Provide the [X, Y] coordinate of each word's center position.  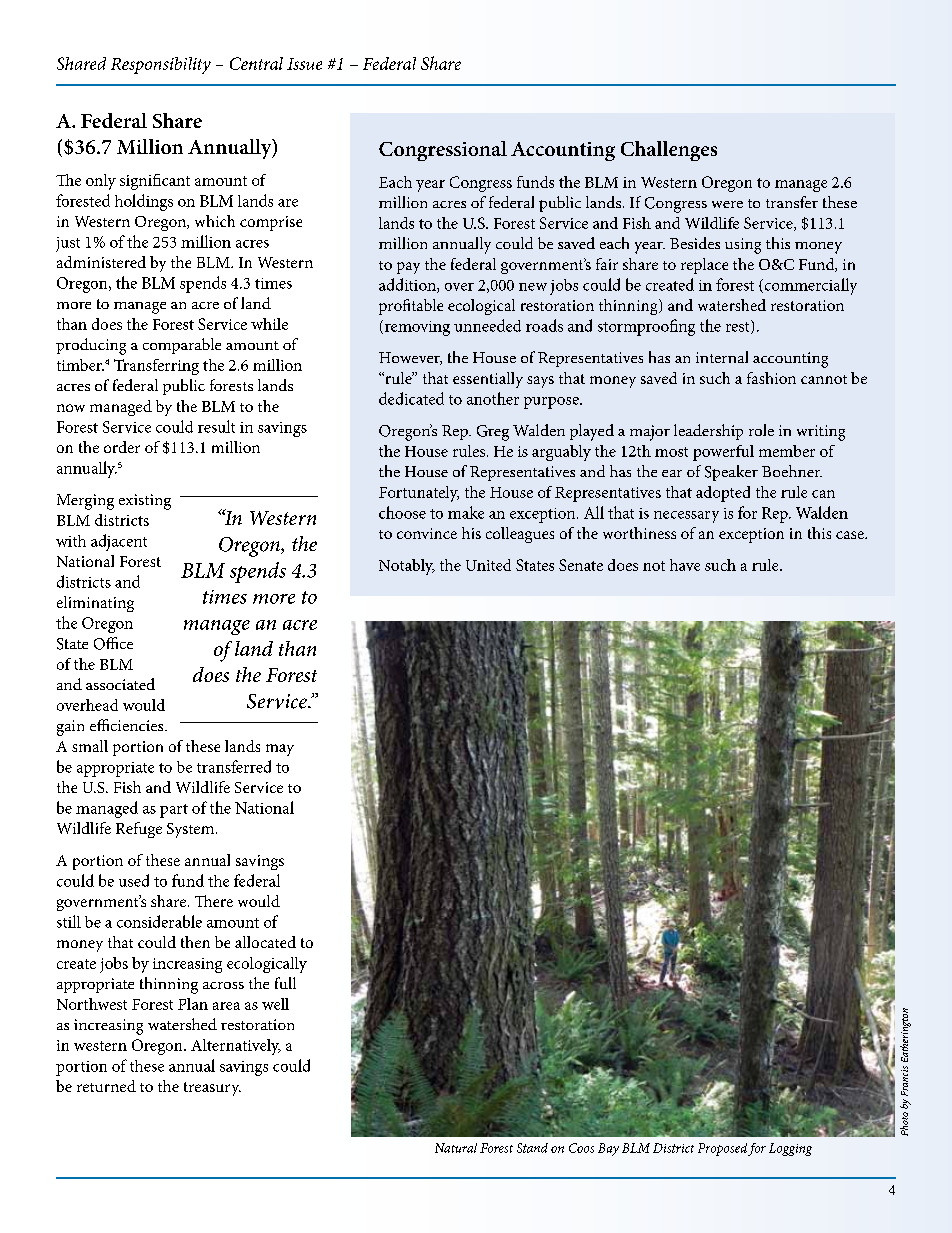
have [685, 565]
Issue [304, 64]
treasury [212, 1089]
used [134, 880]
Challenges [669, 151]
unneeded [487, 325]
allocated [265, 942]
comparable [182, 346]
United [488, 565]
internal [722, 357]
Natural [456, 1148]
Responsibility [161, 65]
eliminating [95, 604]
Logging [790, 1149]
